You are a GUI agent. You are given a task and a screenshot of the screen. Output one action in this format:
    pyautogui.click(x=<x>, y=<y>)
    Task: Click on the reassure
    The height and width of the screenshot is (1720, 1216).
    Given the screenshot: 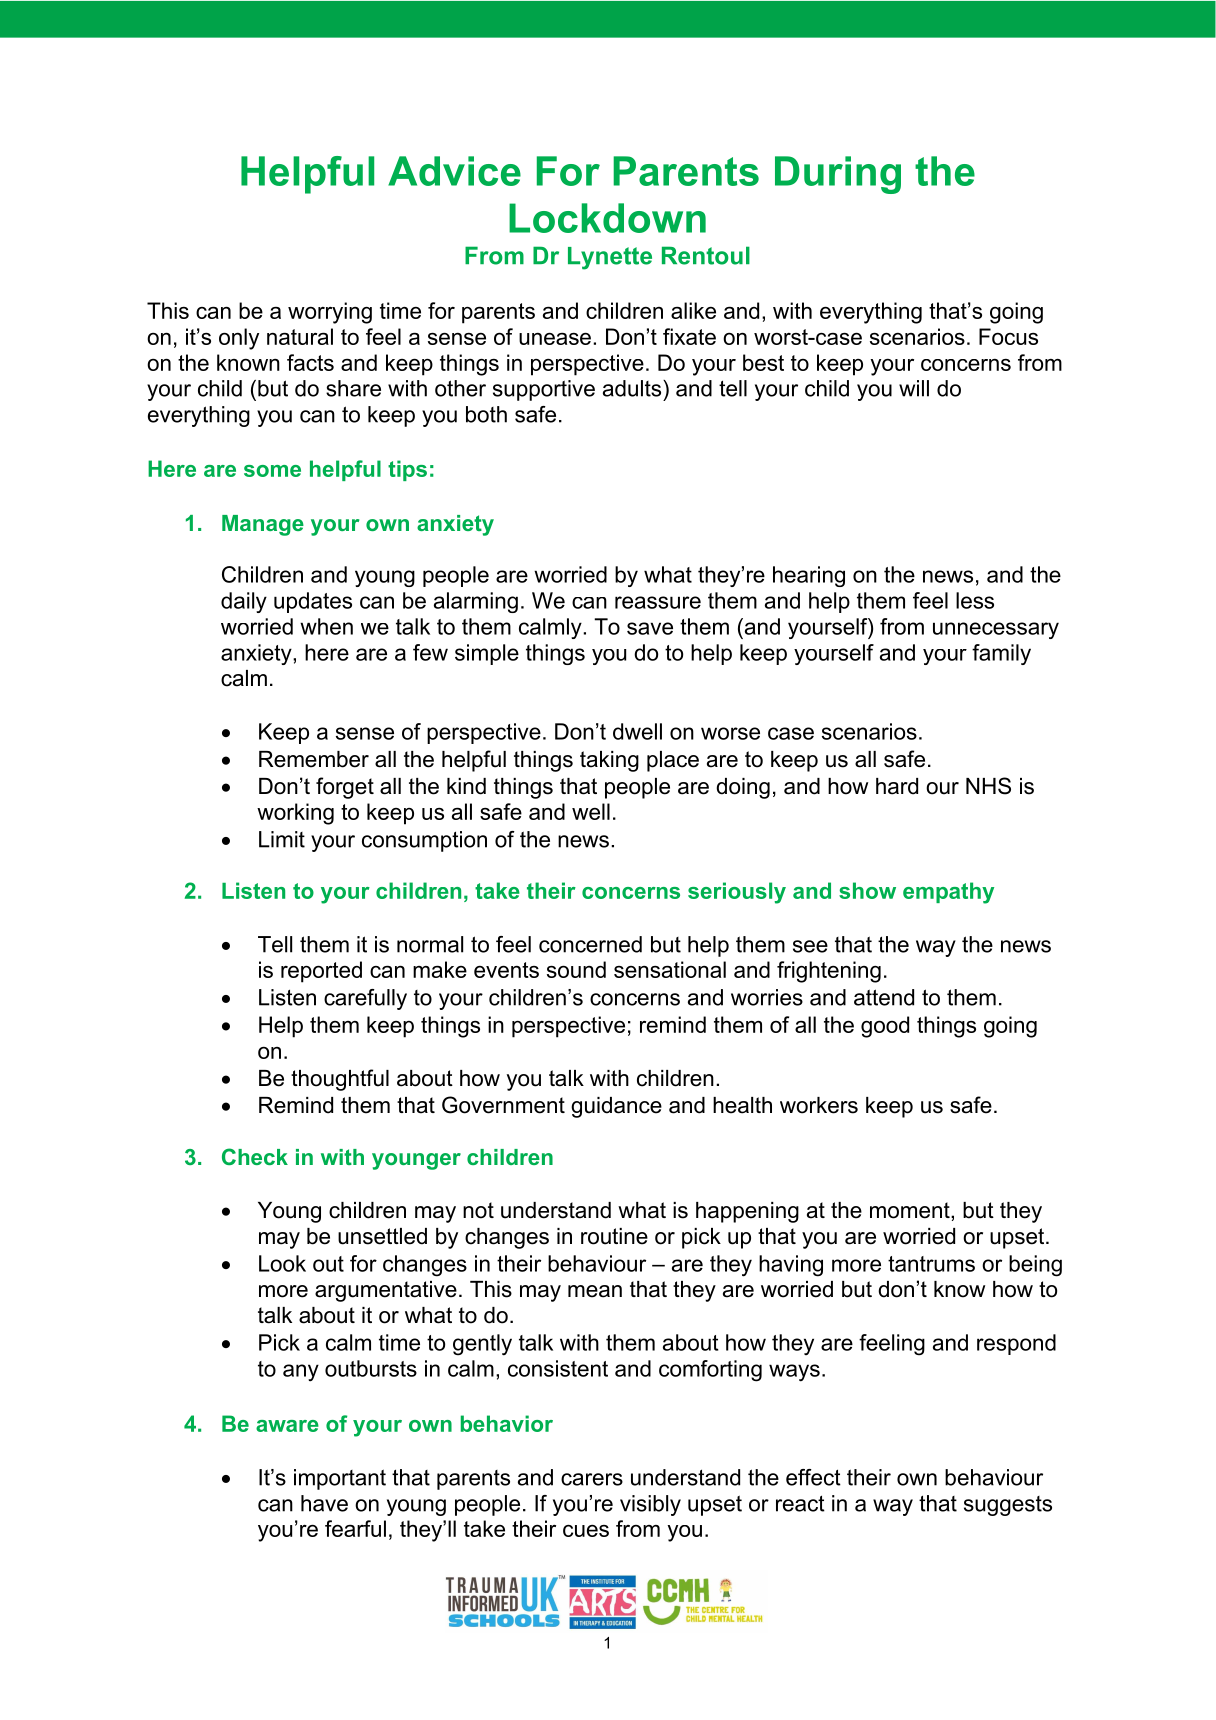 What is the action you would take?
    pyautogui.click(x=658, y=602)
